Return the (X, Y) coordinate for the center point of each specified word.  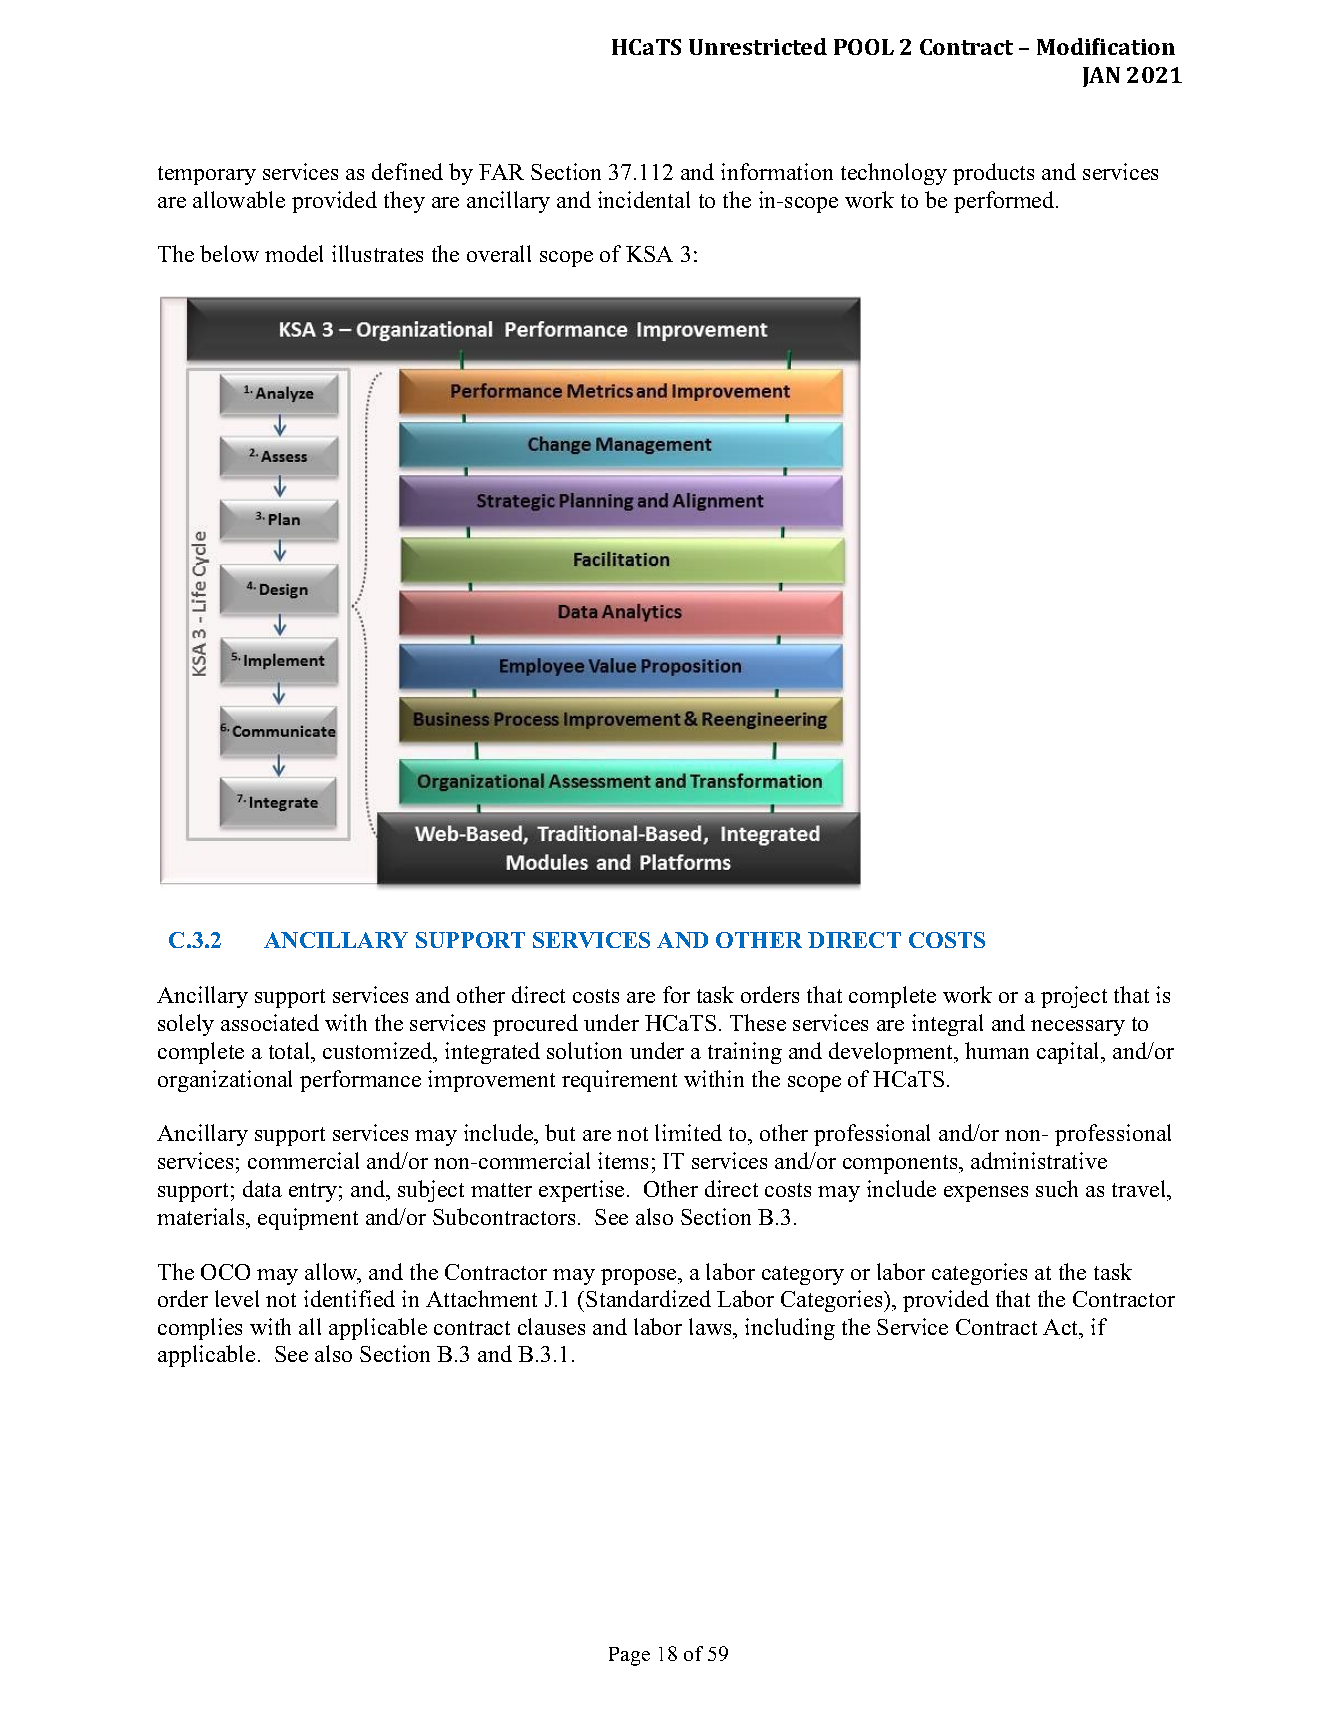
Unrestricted (758, 46)
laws (711, 1326)
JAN (1101, 77)
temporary (207, 175)
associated (270, 1022)
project (1074, 997)
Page (629, 1656)
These (758, 1022)
